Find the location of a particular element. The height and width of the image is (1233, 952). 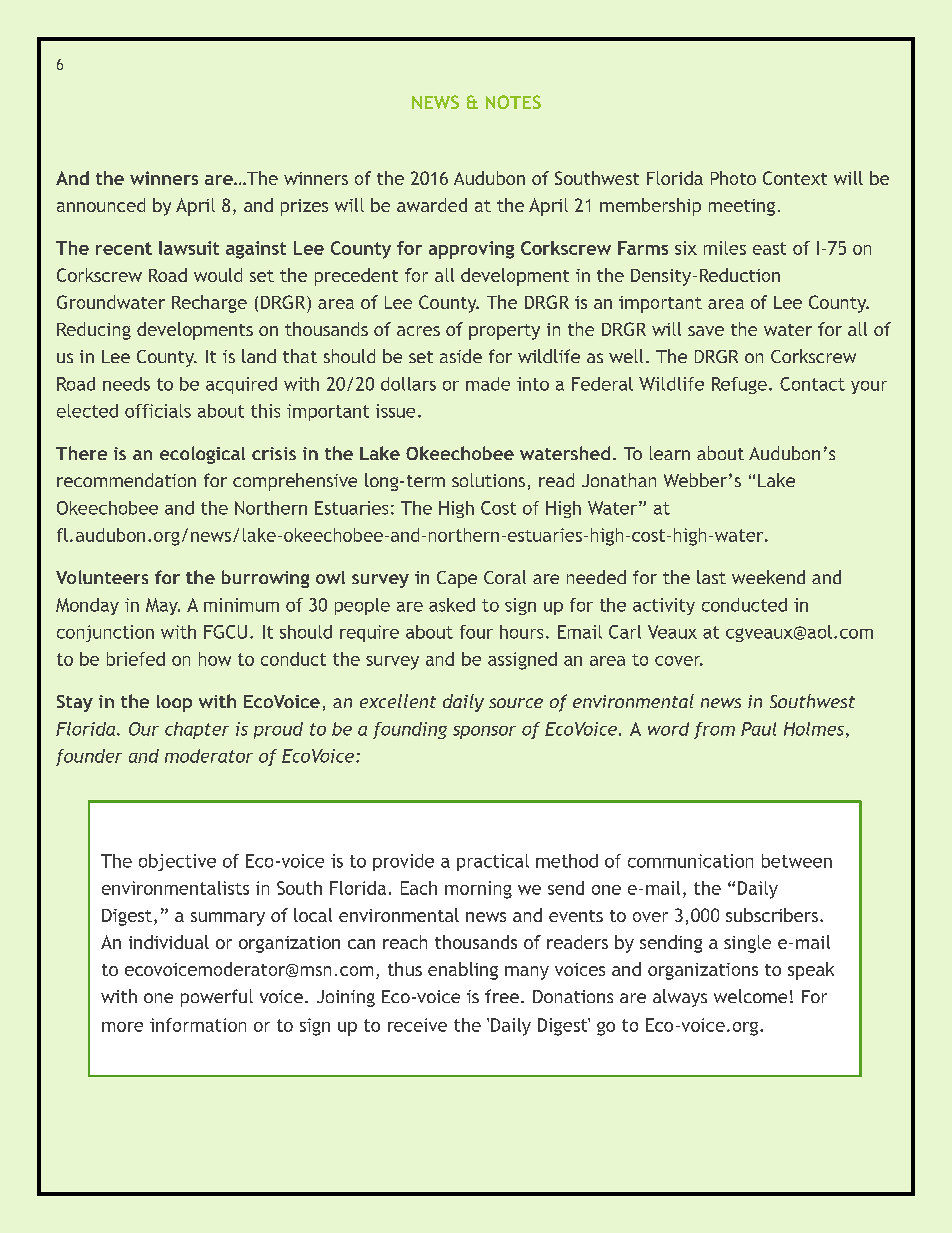

weekend is located at coordinates (768, 577).
